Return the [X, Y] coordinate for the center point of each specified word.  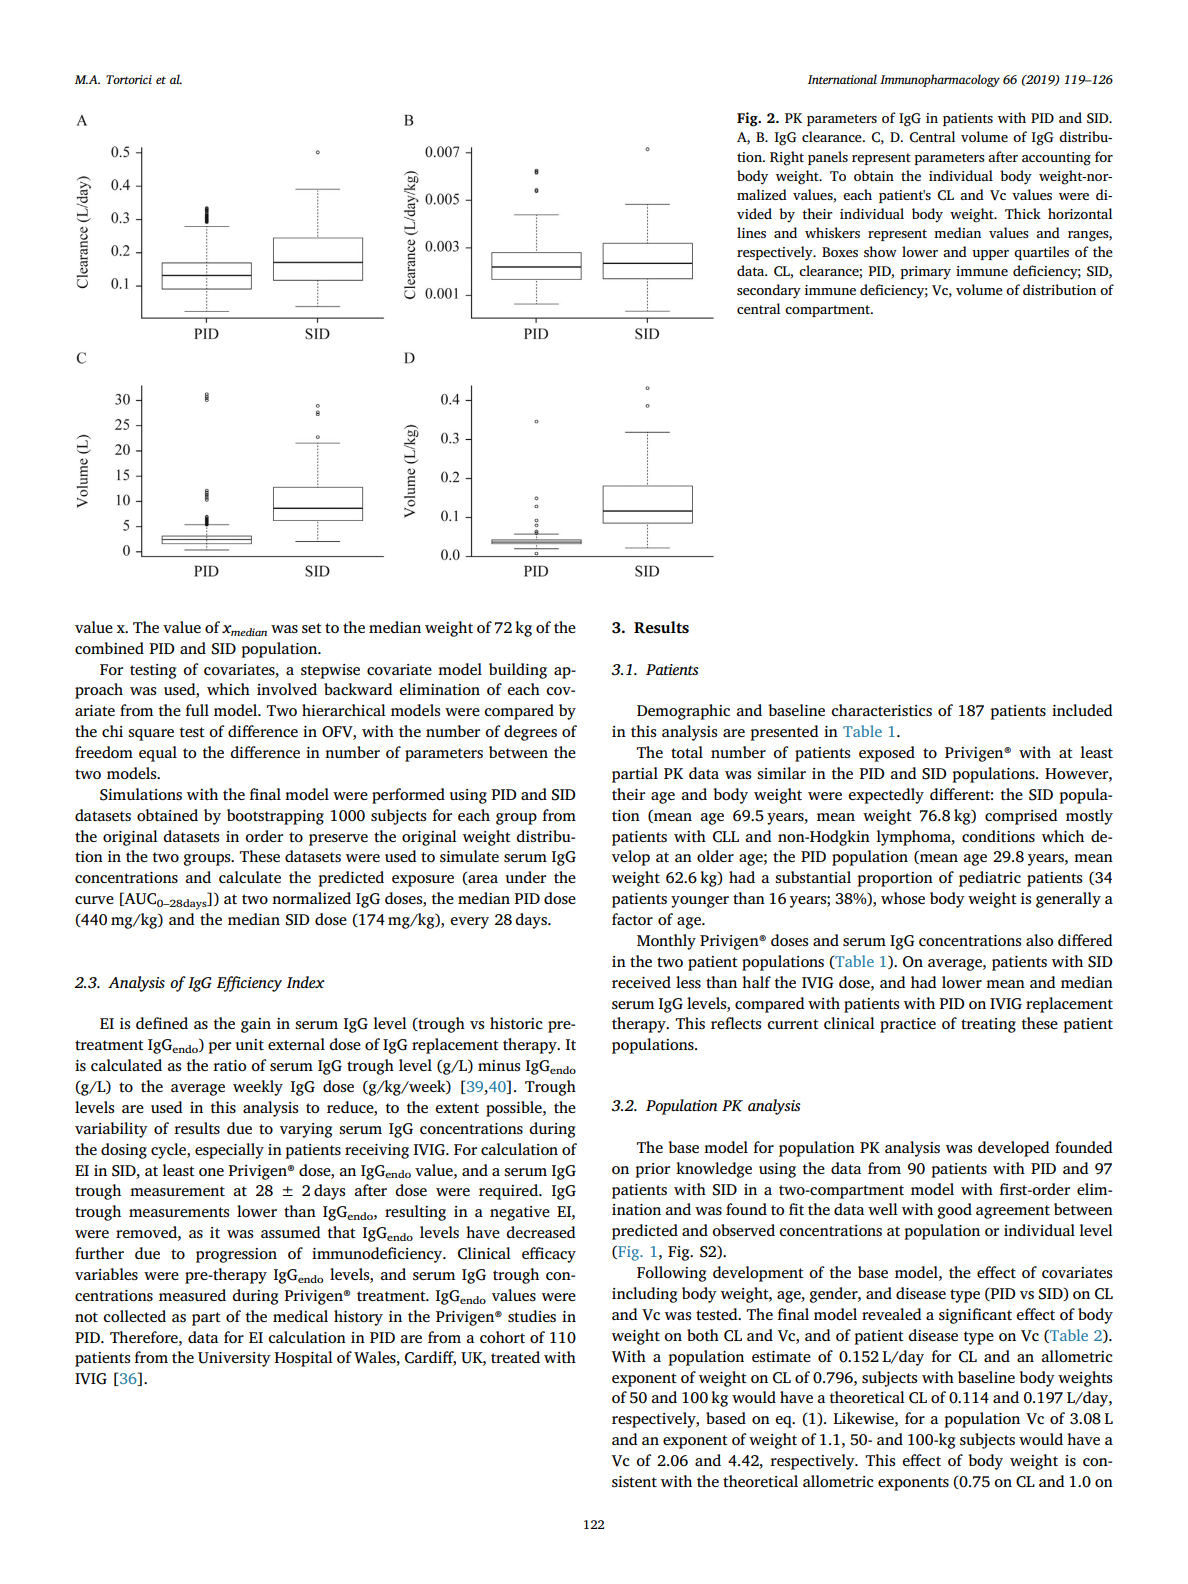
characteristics [881, 710]
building [518, 671]
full [197, 710]
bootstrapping [275, 817]
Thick [1023, 213]
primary [925, 273]
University [234, 1359]
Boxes [840, 252]
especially [229, 1151]
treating [988, 1025]
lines [751, 232]
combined [109, 648]
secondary [769, 291]
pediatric [990, 879]
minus [499, 1065]
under [526, 877]
